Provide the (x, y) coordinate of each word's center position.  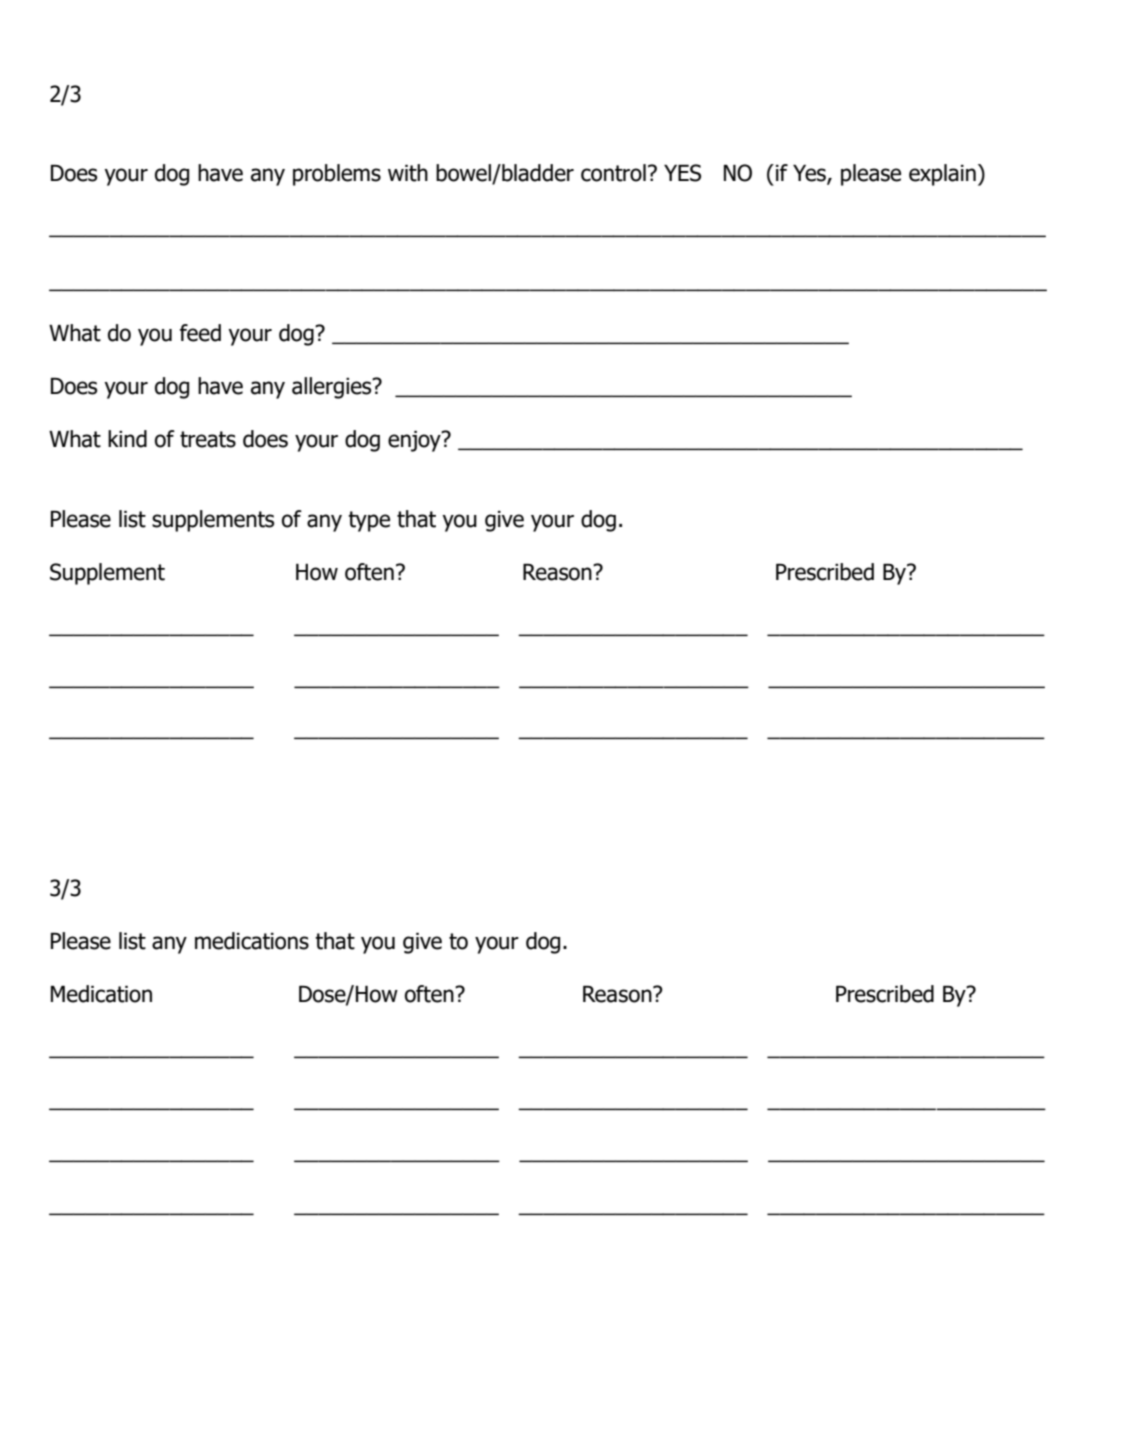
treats (208, 439)
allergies (333, 388)
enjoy (415, 441)
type (369, 521)
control (613, 173)
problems (337, 175)
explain (942, 175)
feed (200, 333)
